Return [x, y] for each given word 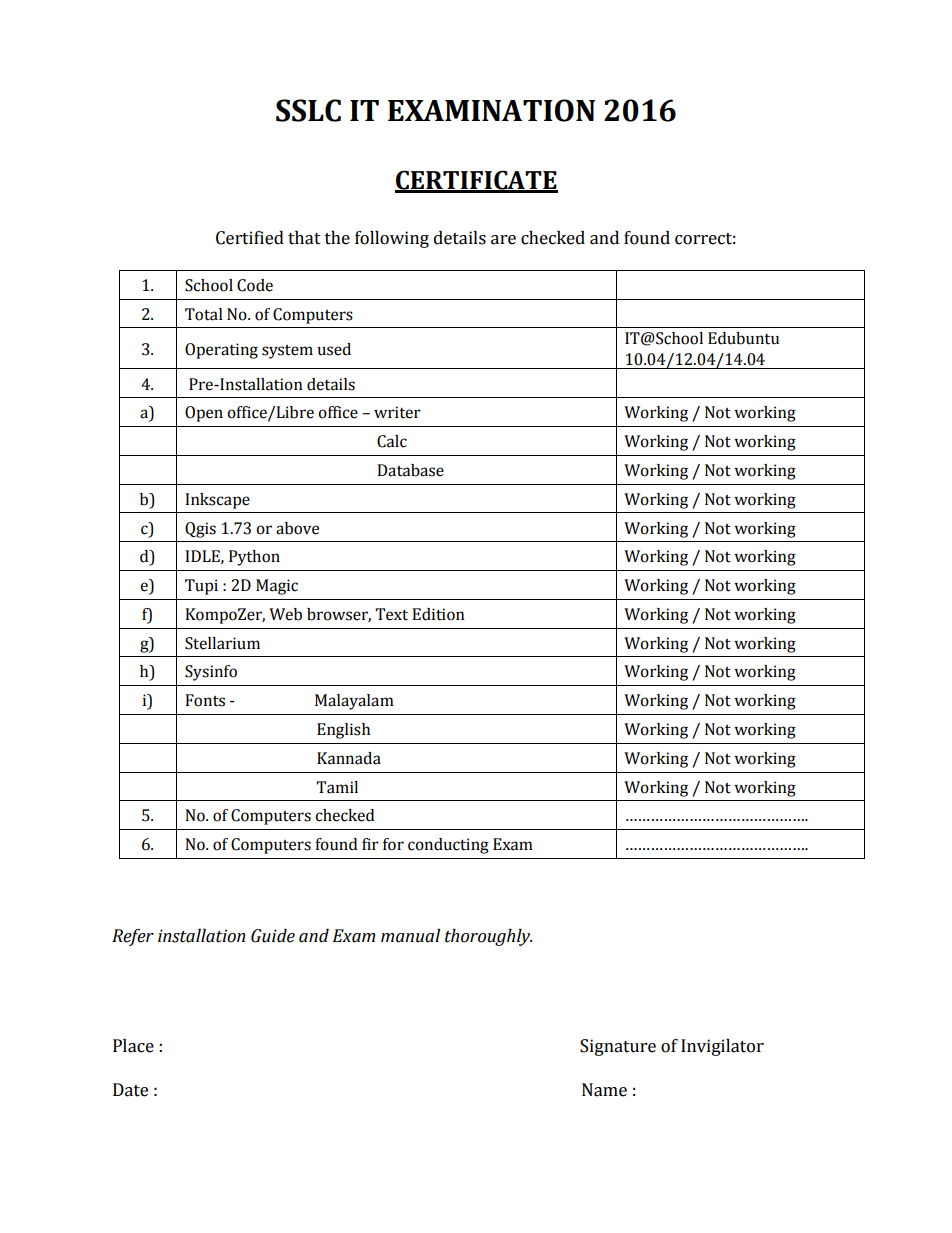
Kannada [349, 758]
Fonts [205, 700]
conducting [448, 846]
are [503, 240]
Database [410, 470]
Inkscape [217, 501]
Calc [392, 441]
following [392, 239]
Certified [250, 238]
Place [133, 1046]
